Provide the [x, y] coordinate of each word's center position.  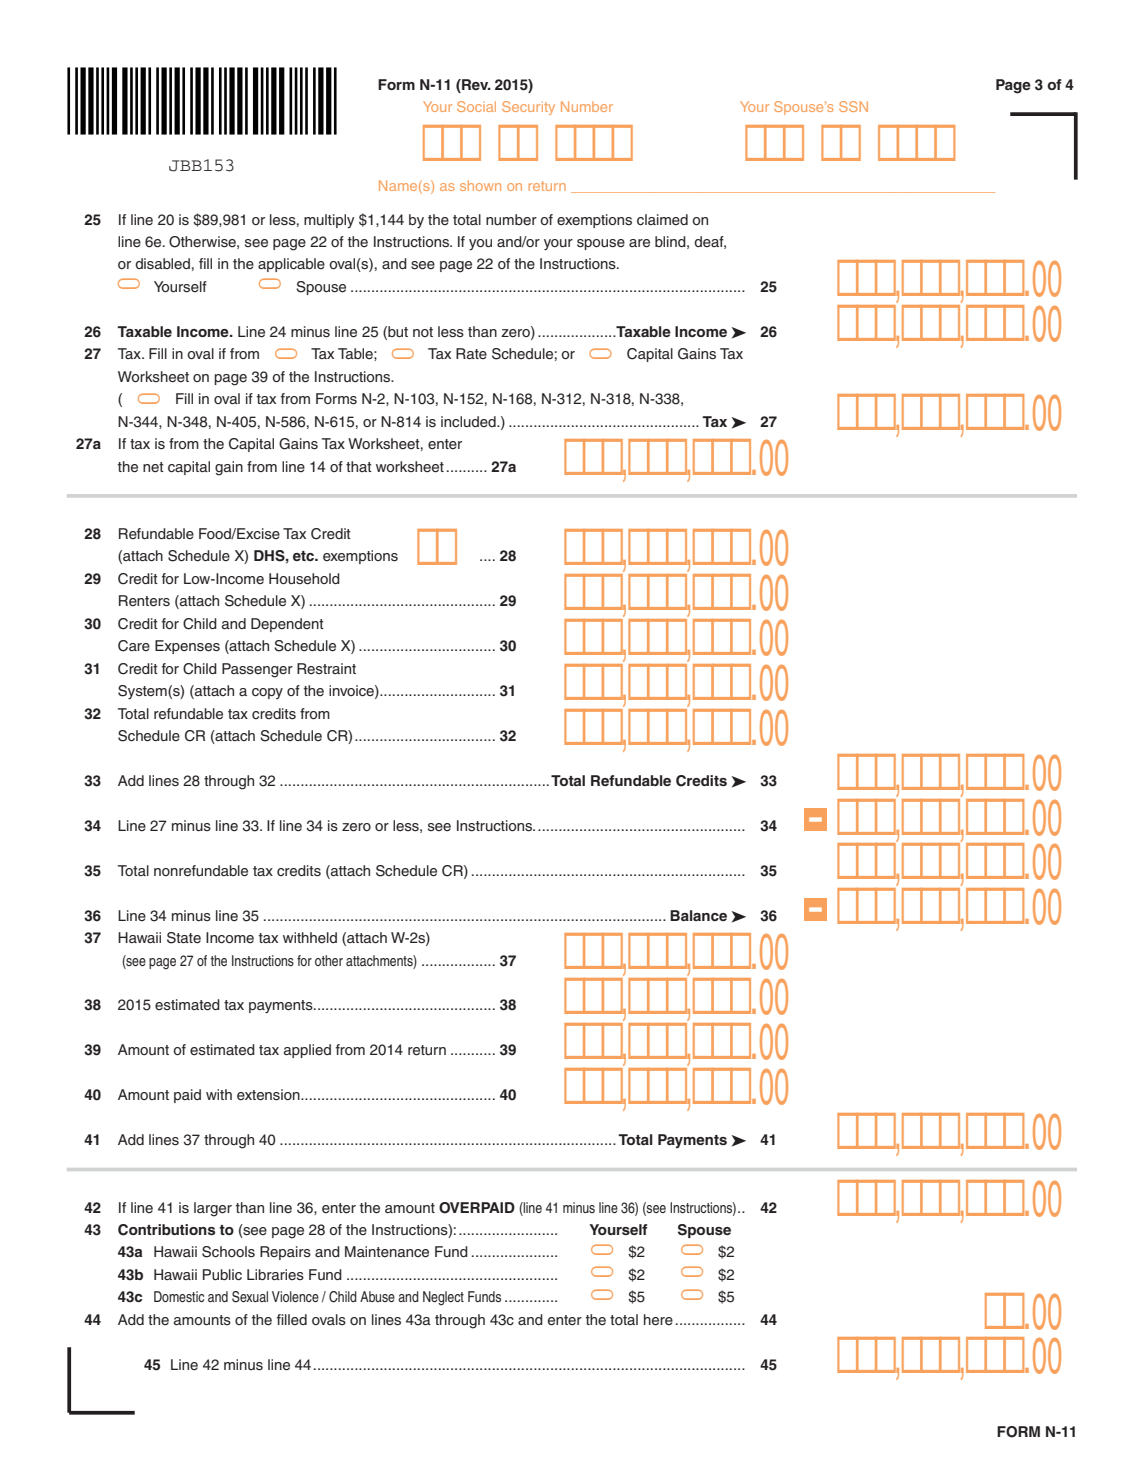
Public [222, 1274]
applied [307, 1051]
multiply [329, 221]
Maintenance [387, 1252]
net [153, 467]
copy [267, 693]
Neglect [443, 1298]
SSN [853, 106]
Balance [698, 915]
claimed [662, 219]
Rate [471, 353]
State [184, 938]
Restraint [326, 668]
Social [476, 106]
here [658, 1320]
